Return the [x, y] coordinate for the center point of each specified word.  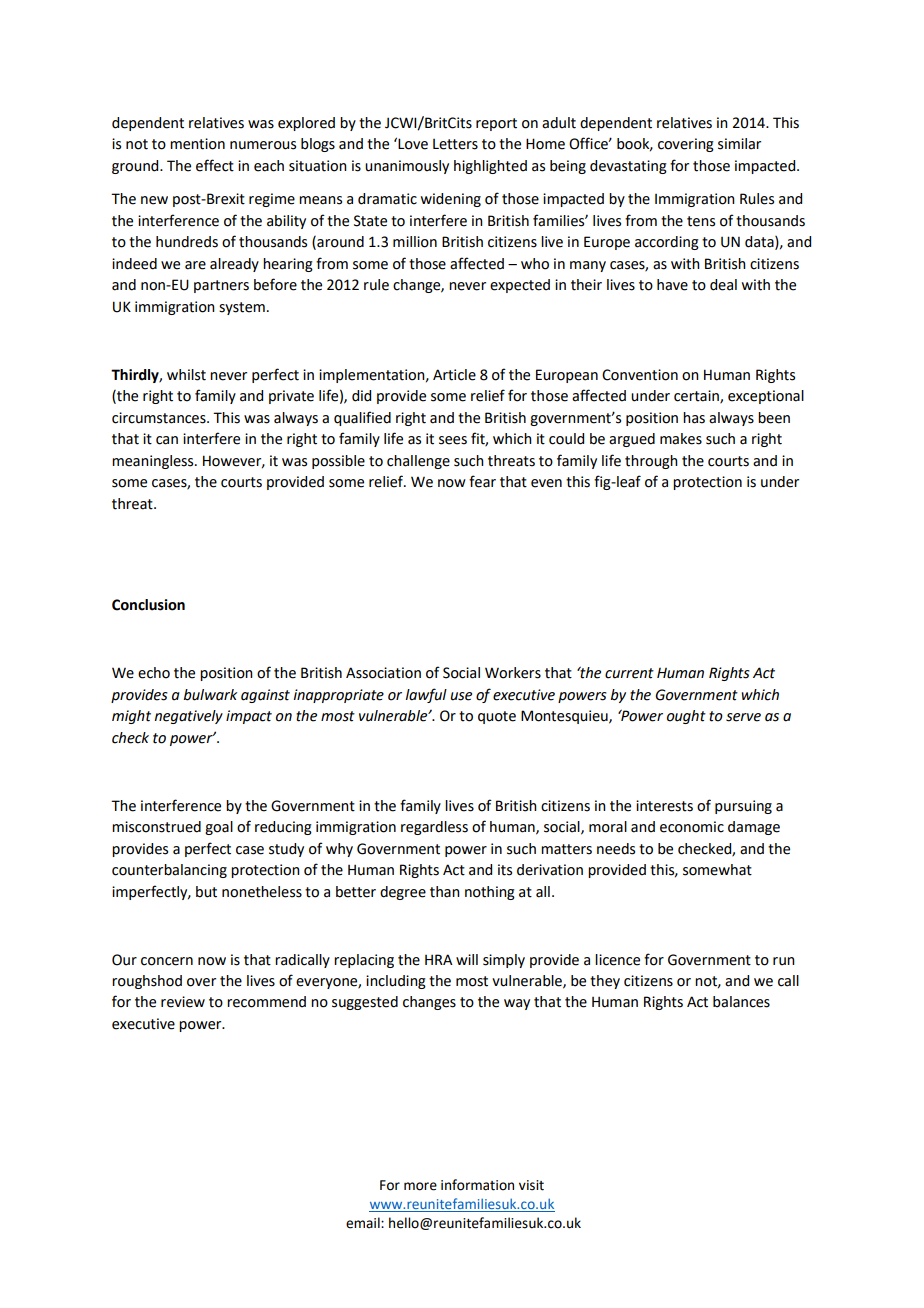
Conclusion [148, 605]
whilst [186, 375]
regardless [434, 828]
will [467, 959]
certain [697, 397]
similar [739, 144]
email [364, 1223]
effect [215, 165]
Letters [455, 144]
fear [482, 481]
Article [454, 375]
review [183, 1002]
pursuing [743, 807]
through [651, 462]
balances [741, 1002]
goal [219, 828]
